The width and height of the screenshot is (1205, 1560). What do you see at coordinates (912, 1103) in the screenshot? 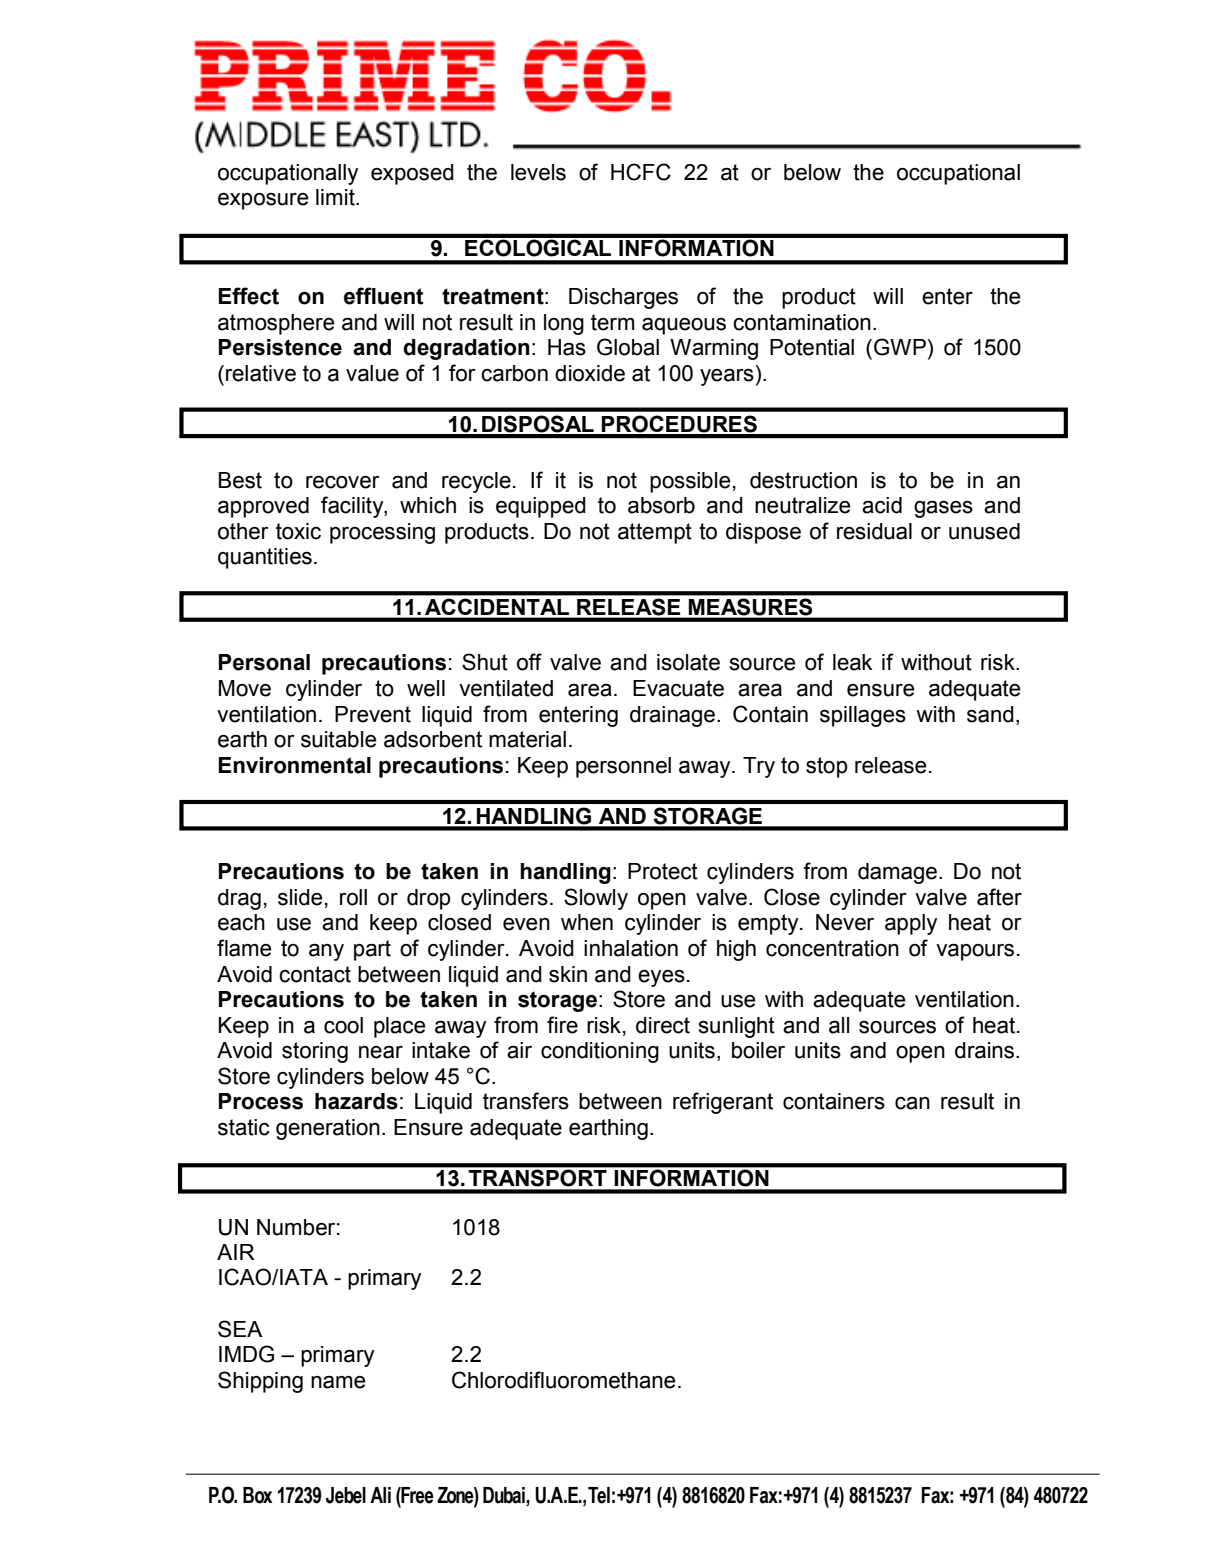
I see `can` at bounding box center [912, 1103].
